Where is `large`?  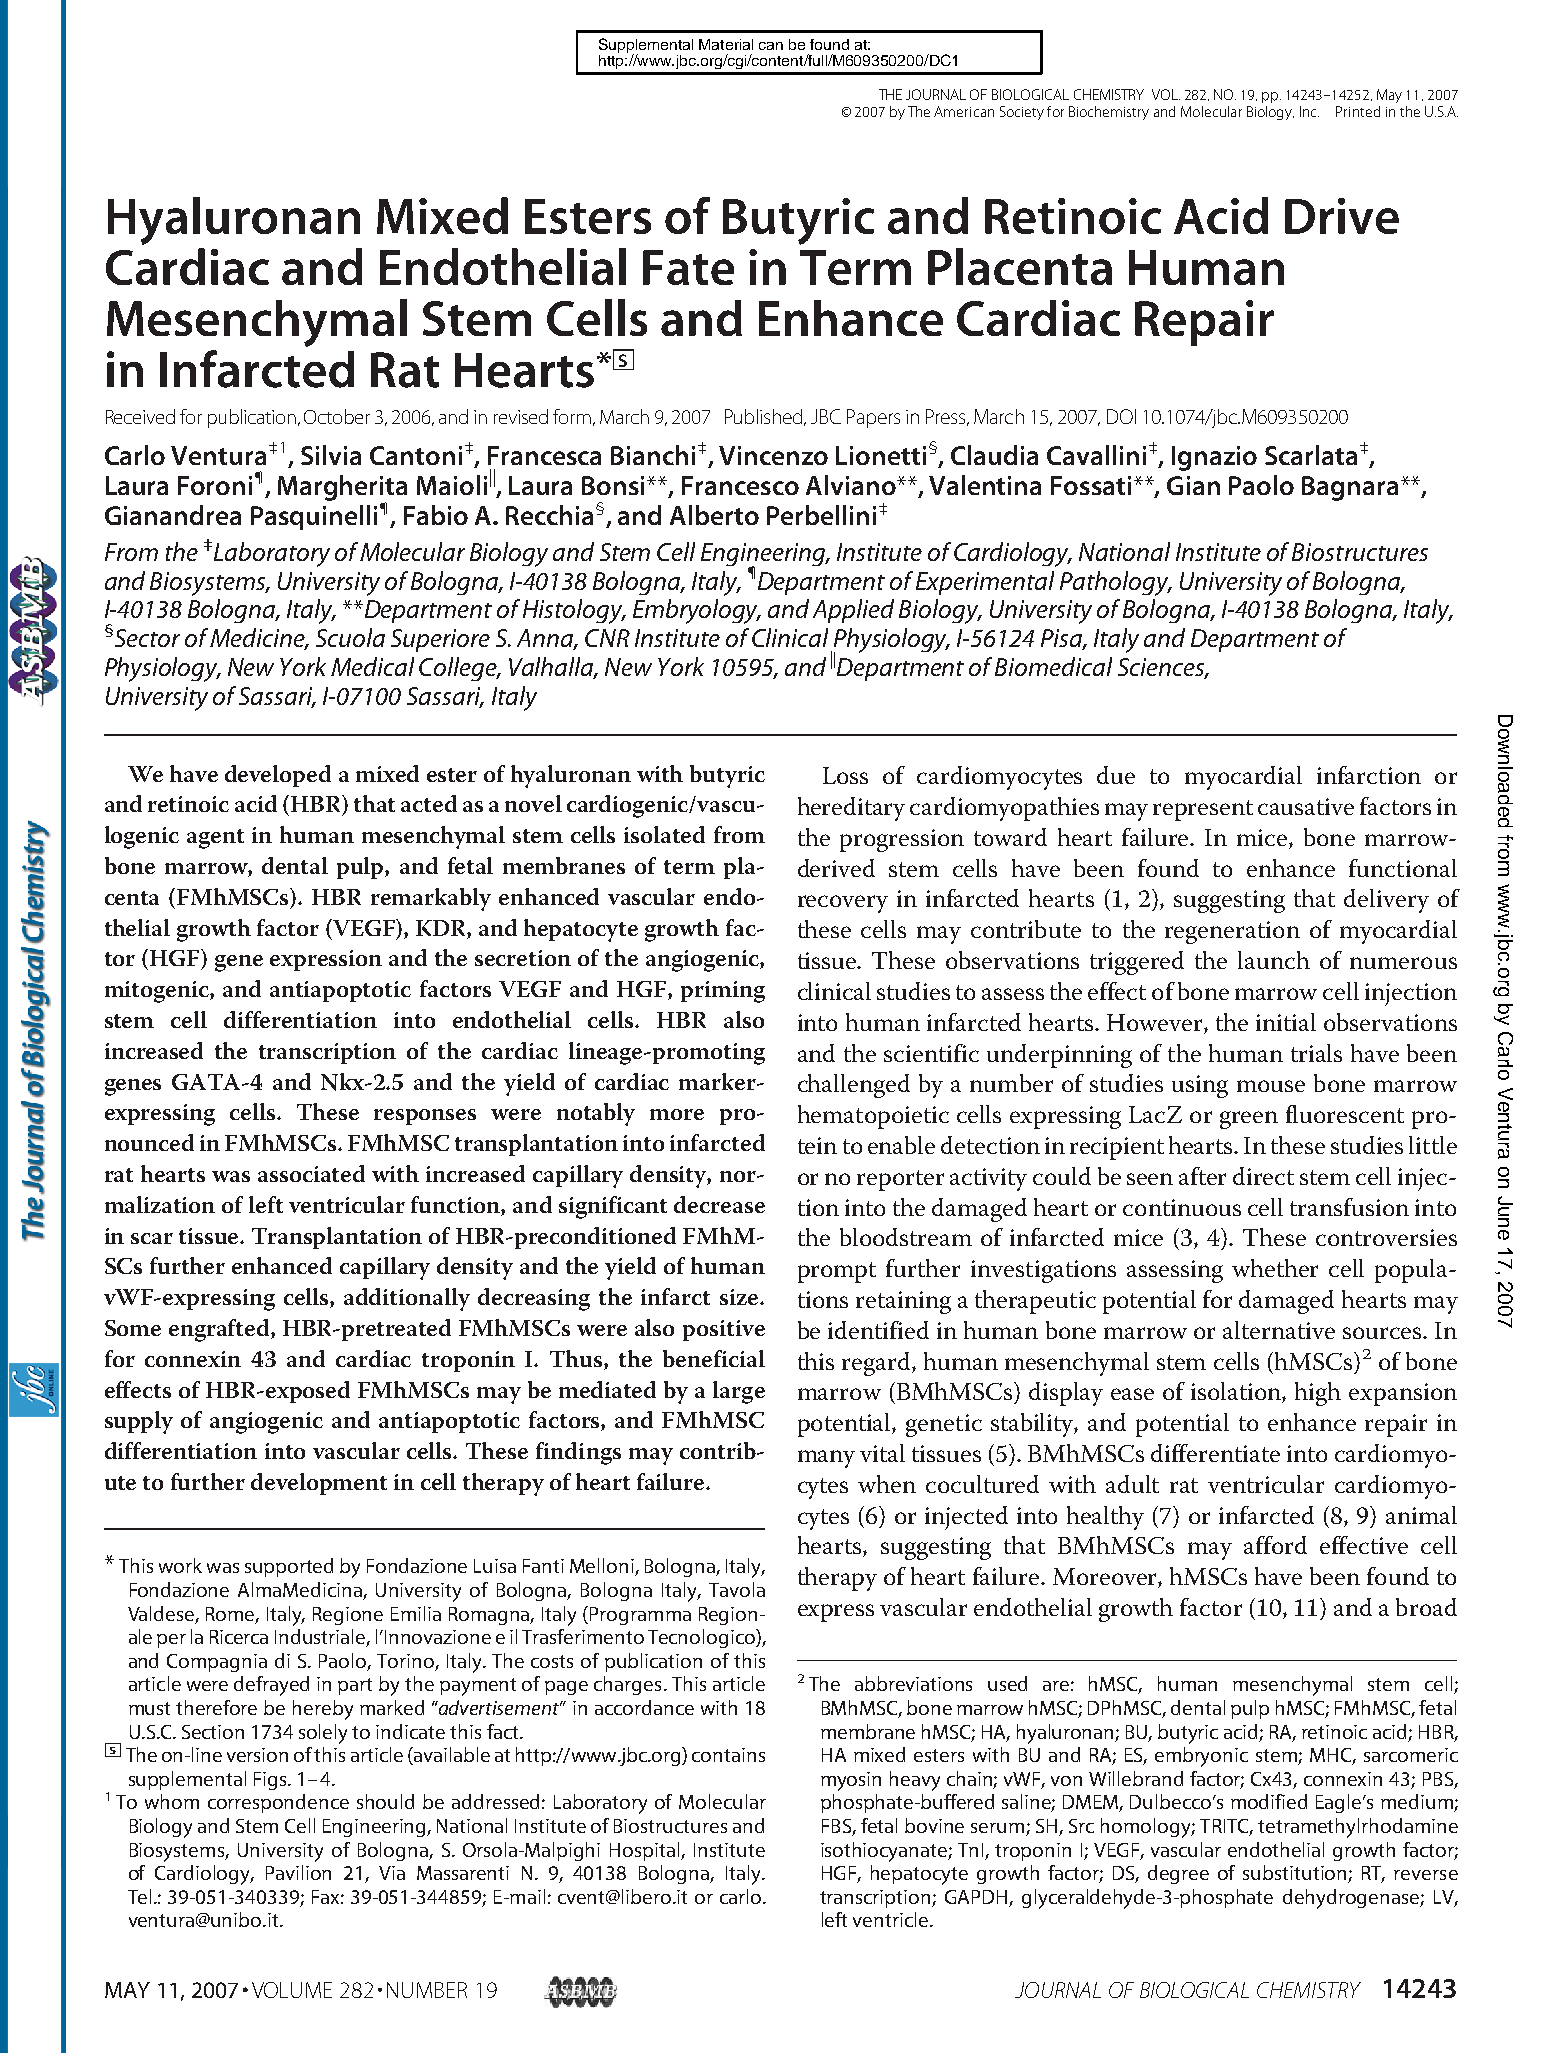
large is located at coordinates (739, 1392).
